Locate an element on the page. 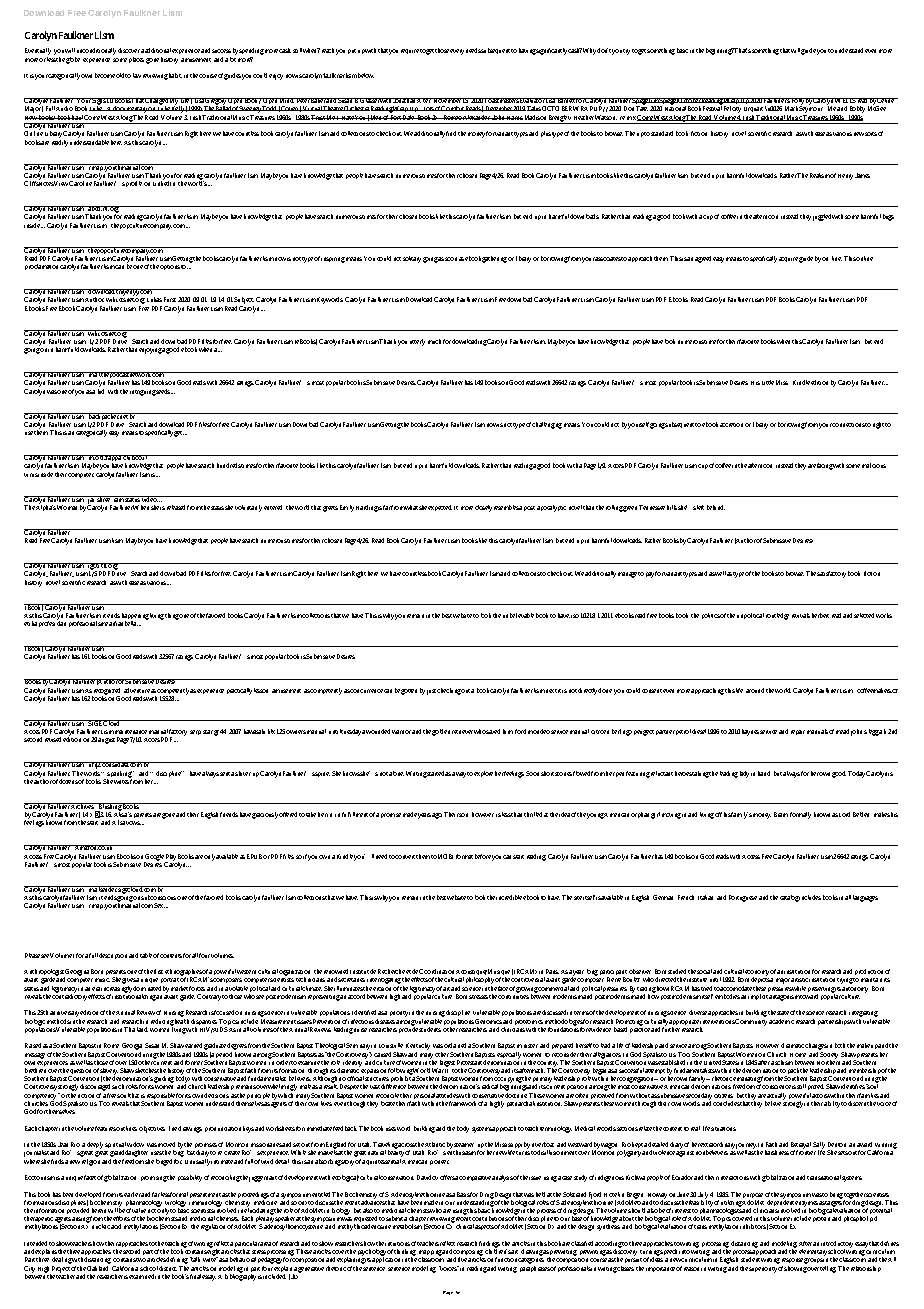 The image size is (924, 1309). Portuguese is located at coordinates (743, 898).
